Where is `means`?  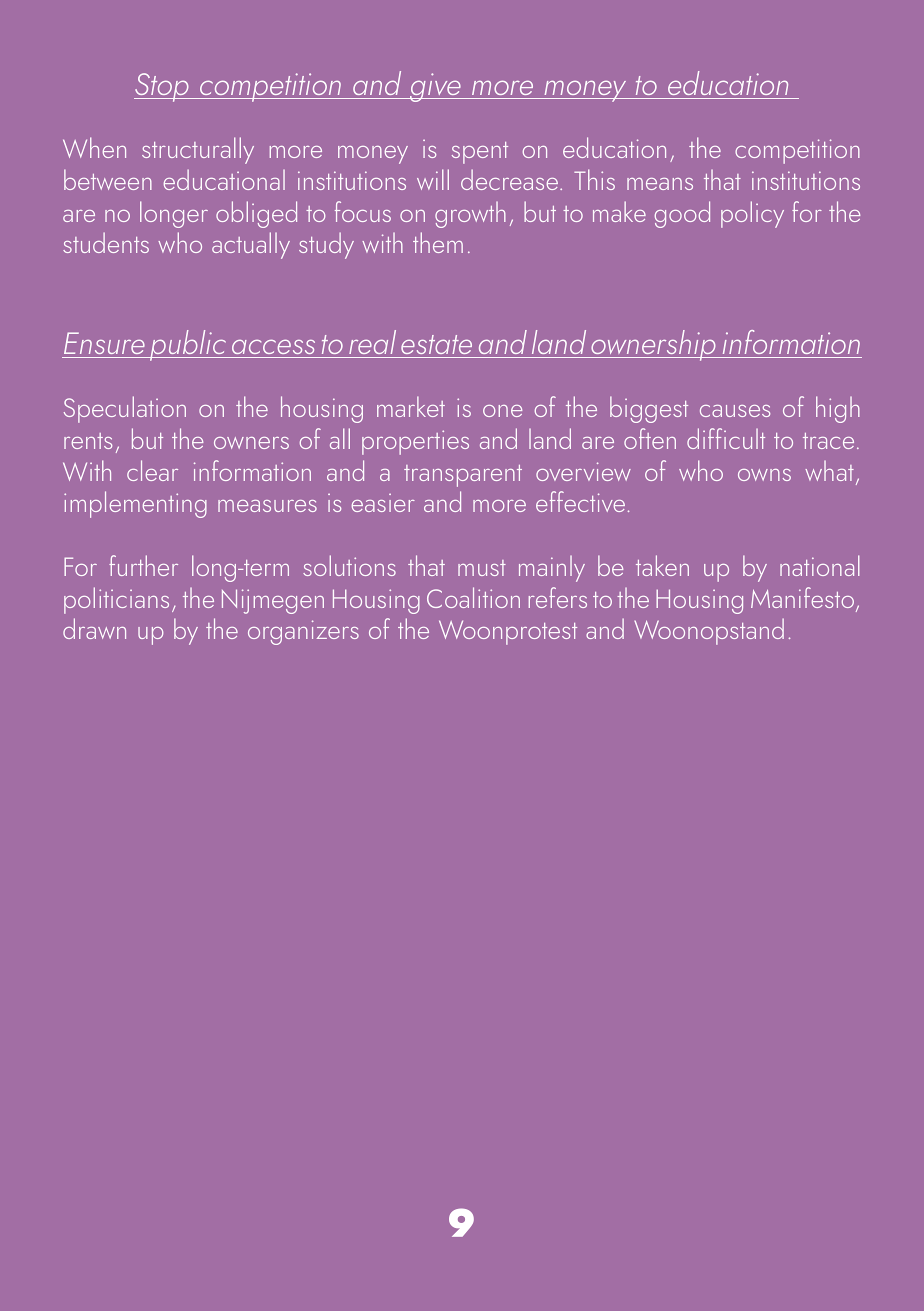 means is located at coordinates (660, 184).
